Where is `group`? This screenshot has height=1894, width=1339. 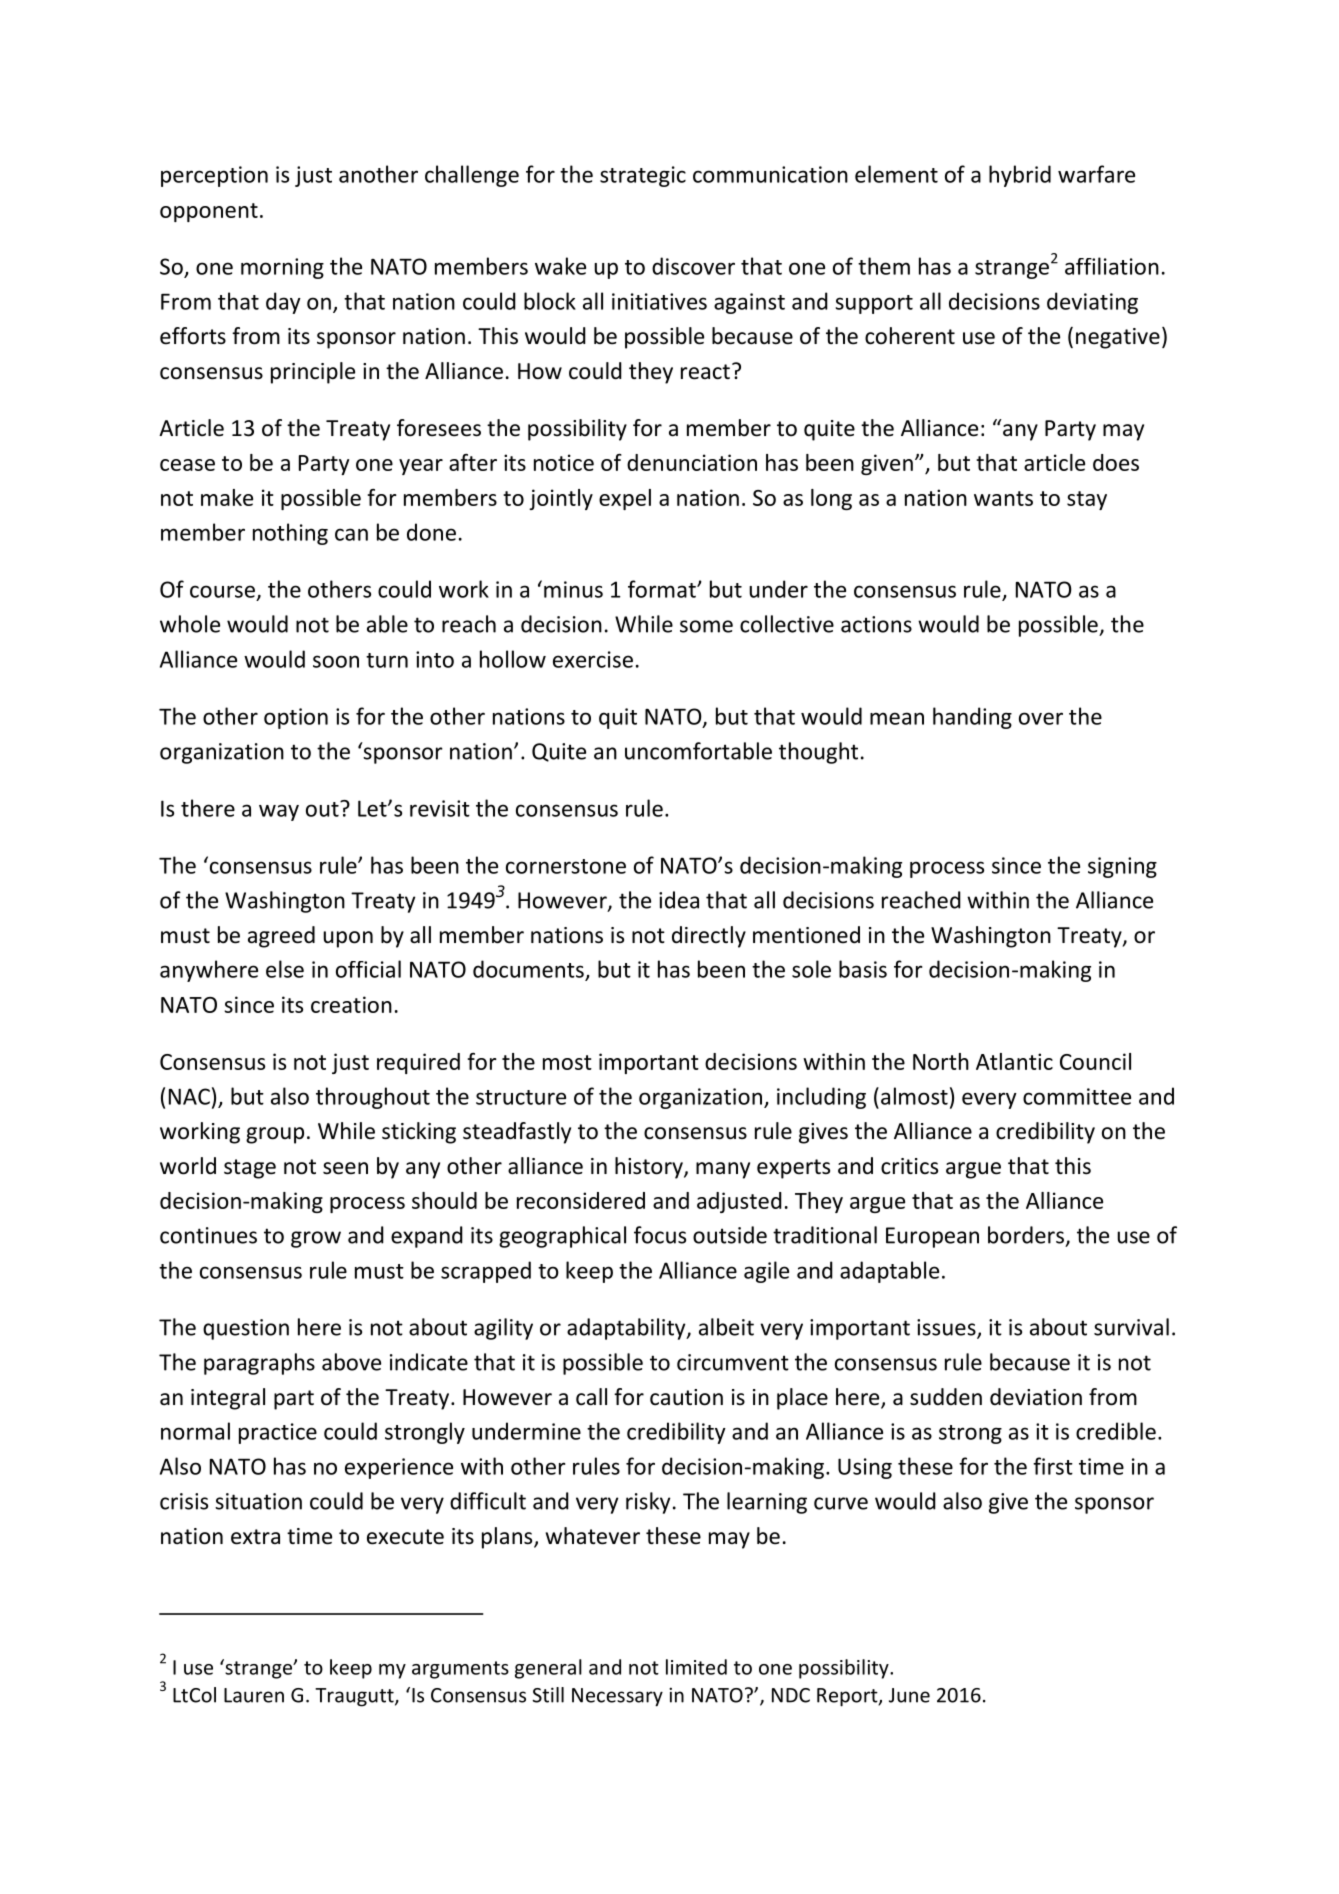
group is located at coordinates (275, 1135).
